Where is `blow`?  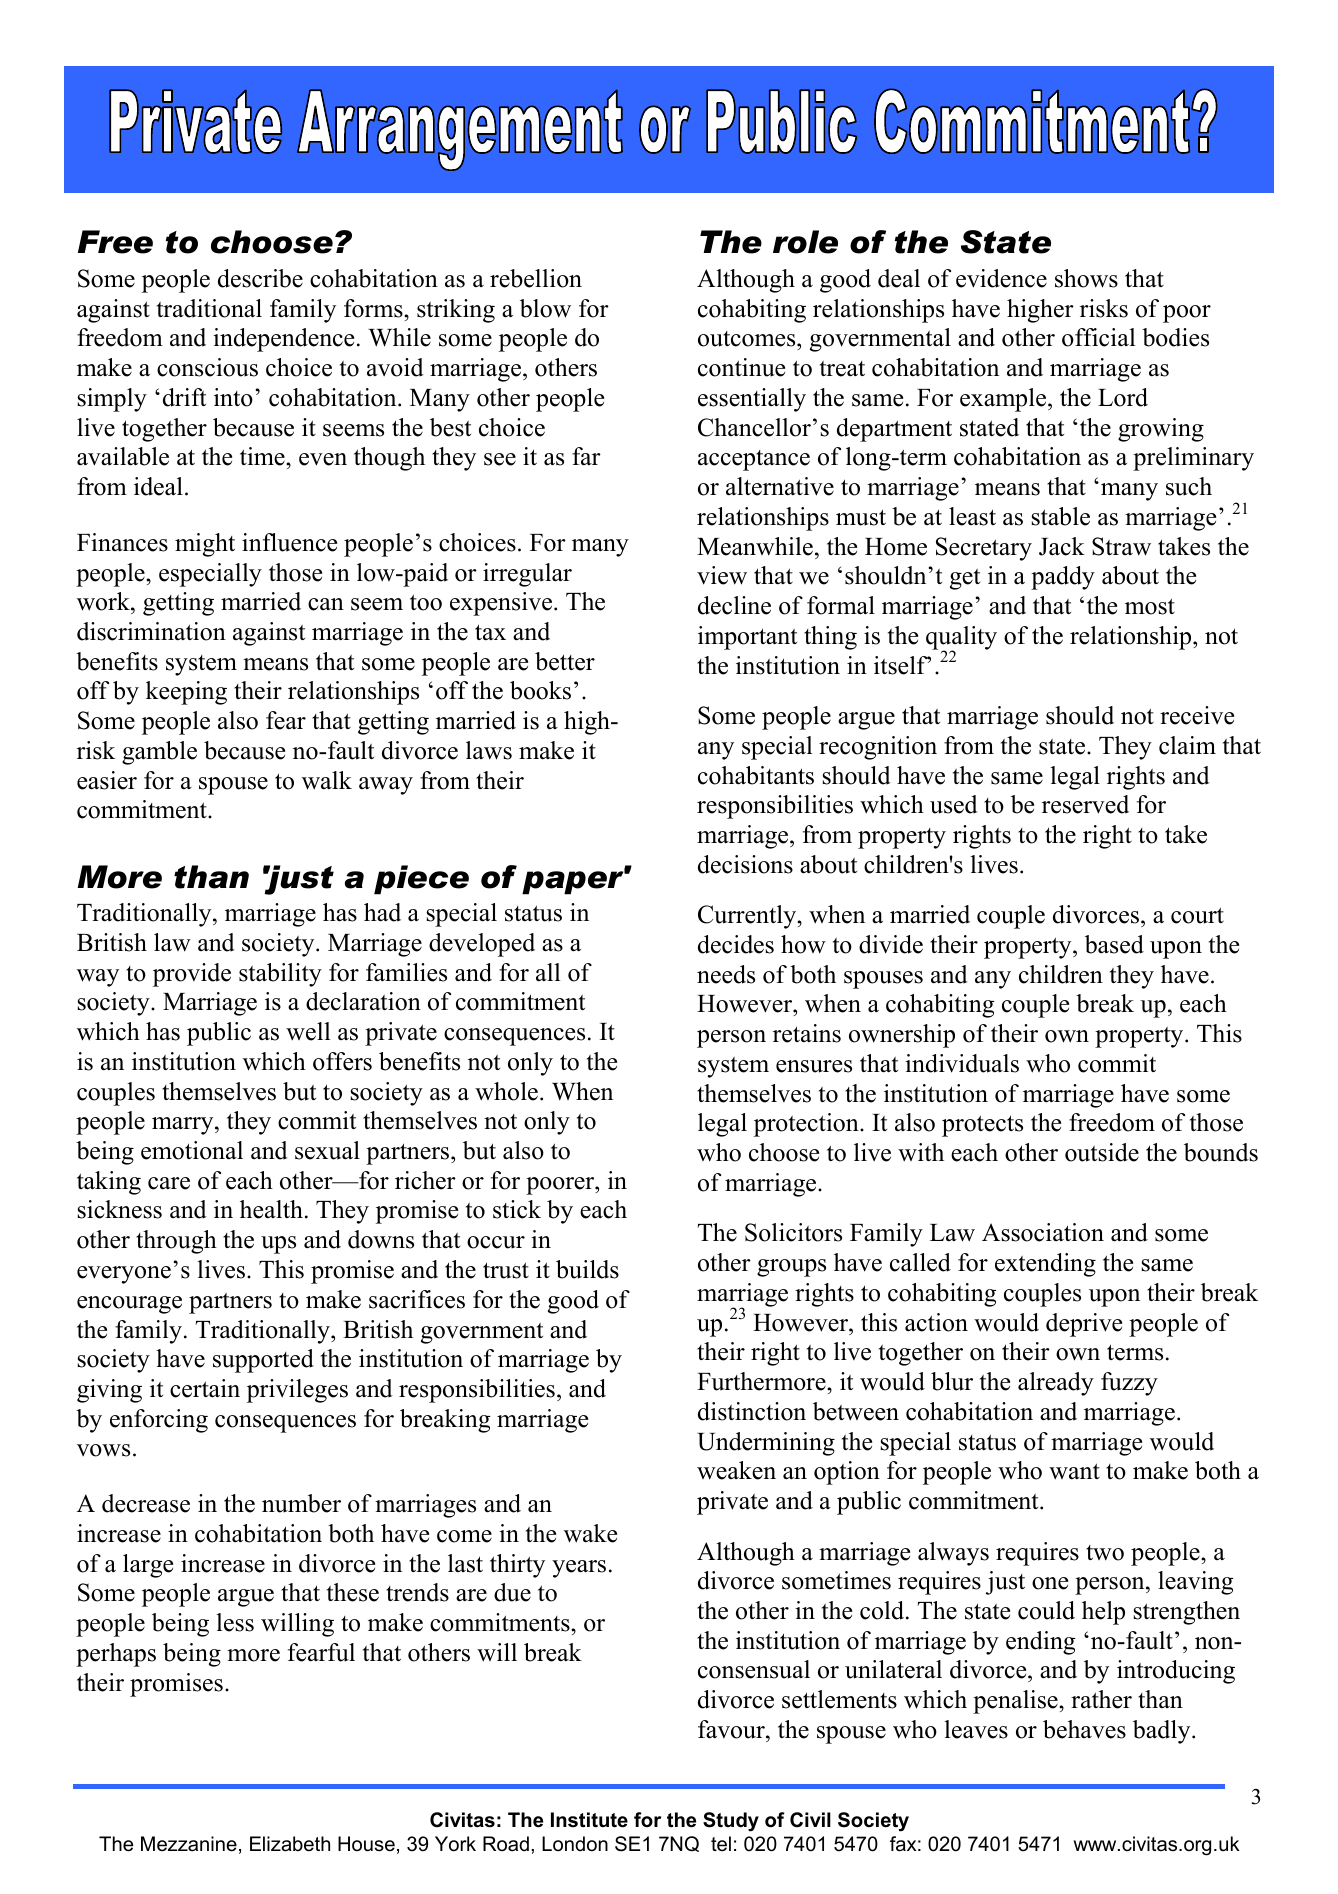
blow is located at coordinates (545, 308).
